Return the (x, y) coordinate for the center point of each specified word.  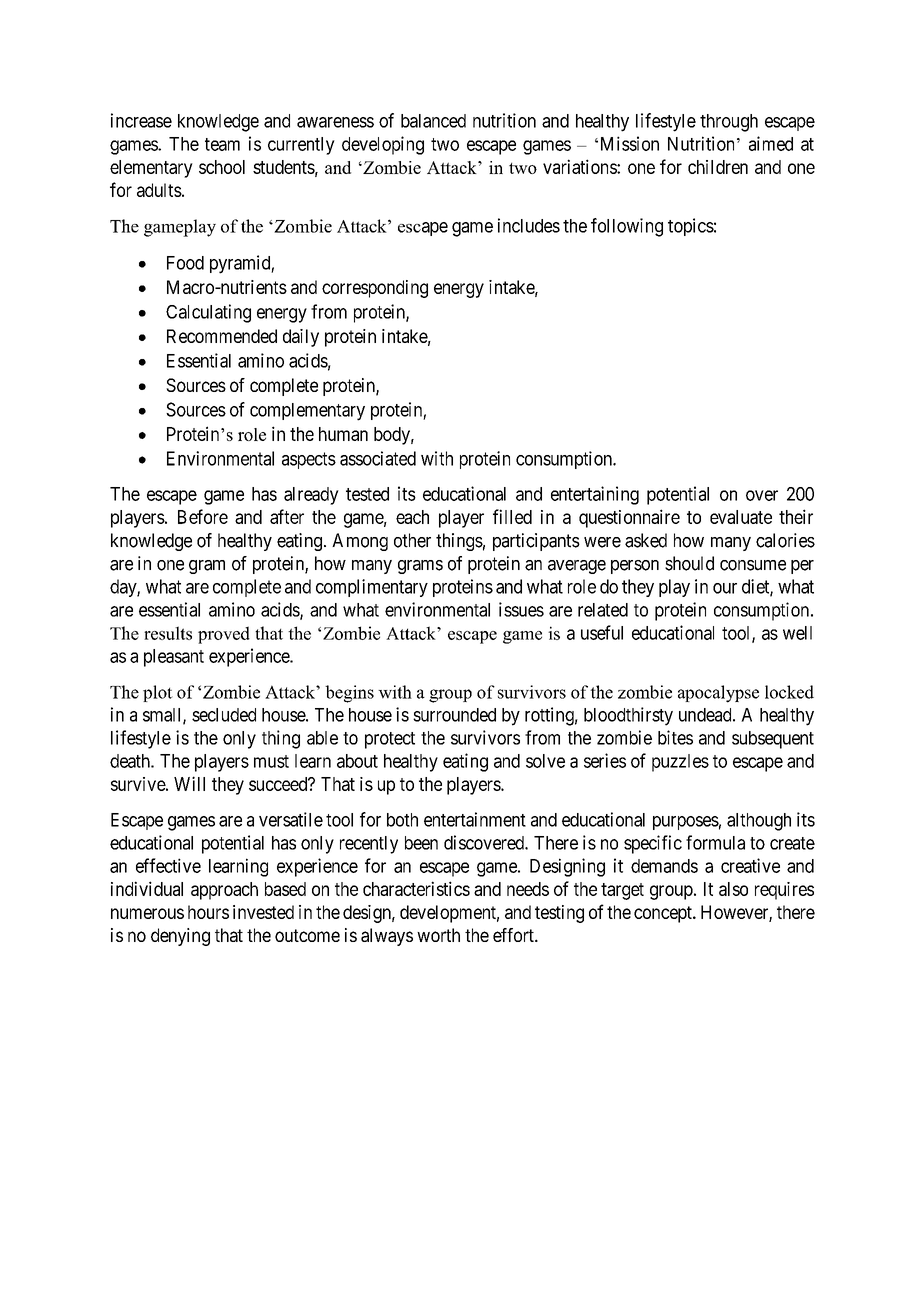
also (733, 889)
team (222, 144)
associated (378, 458)
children (718, 167)
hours (208, 912)
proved (224, 635)
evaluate (741, 517)
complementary (307, 412)
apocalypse (718, 694)
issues (521, 609)
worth (438, 935)
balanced (433, 121)
